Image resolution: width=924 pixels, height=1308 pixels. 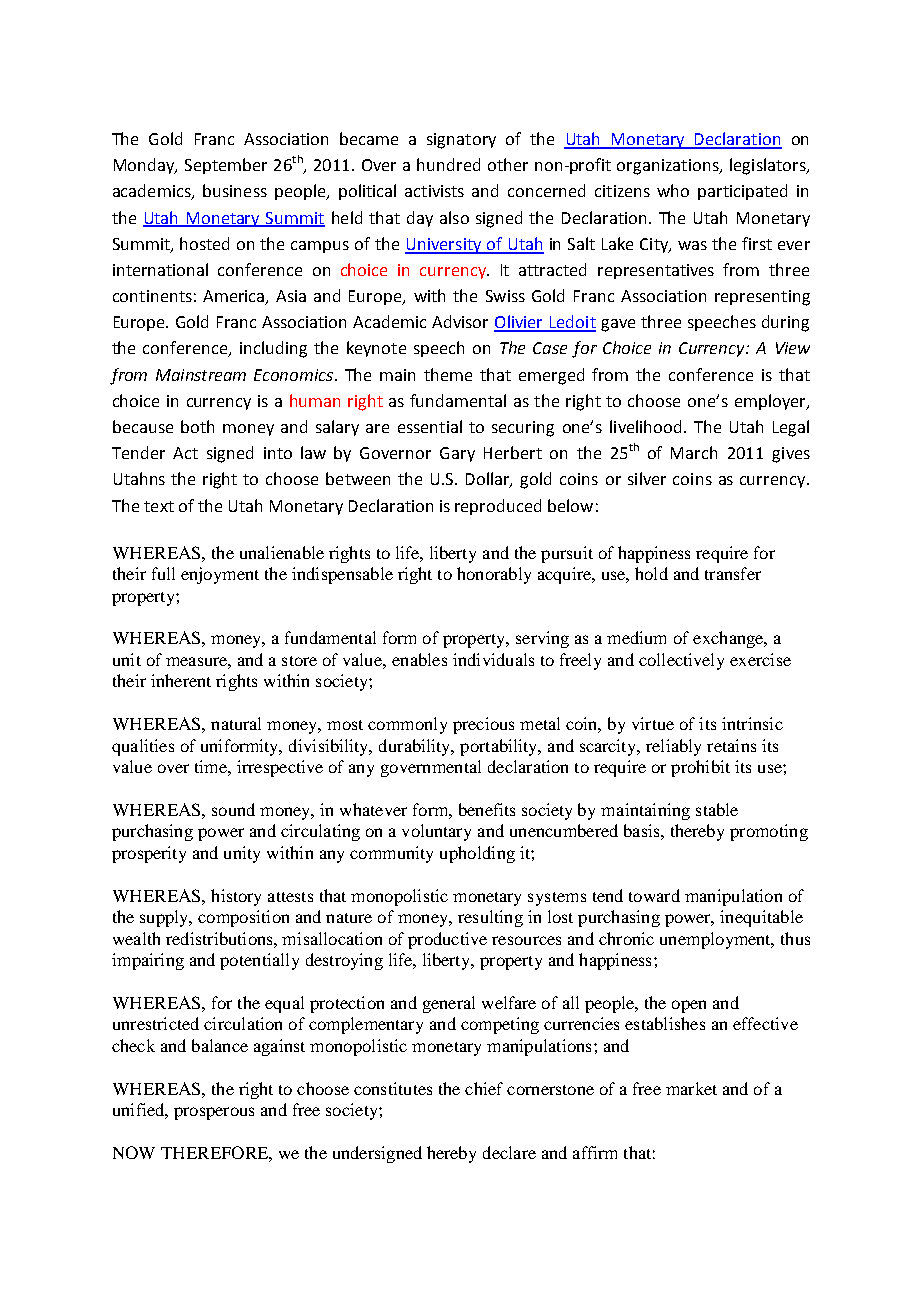 I want to click on prosperous, so click(x=214, y=1113).
